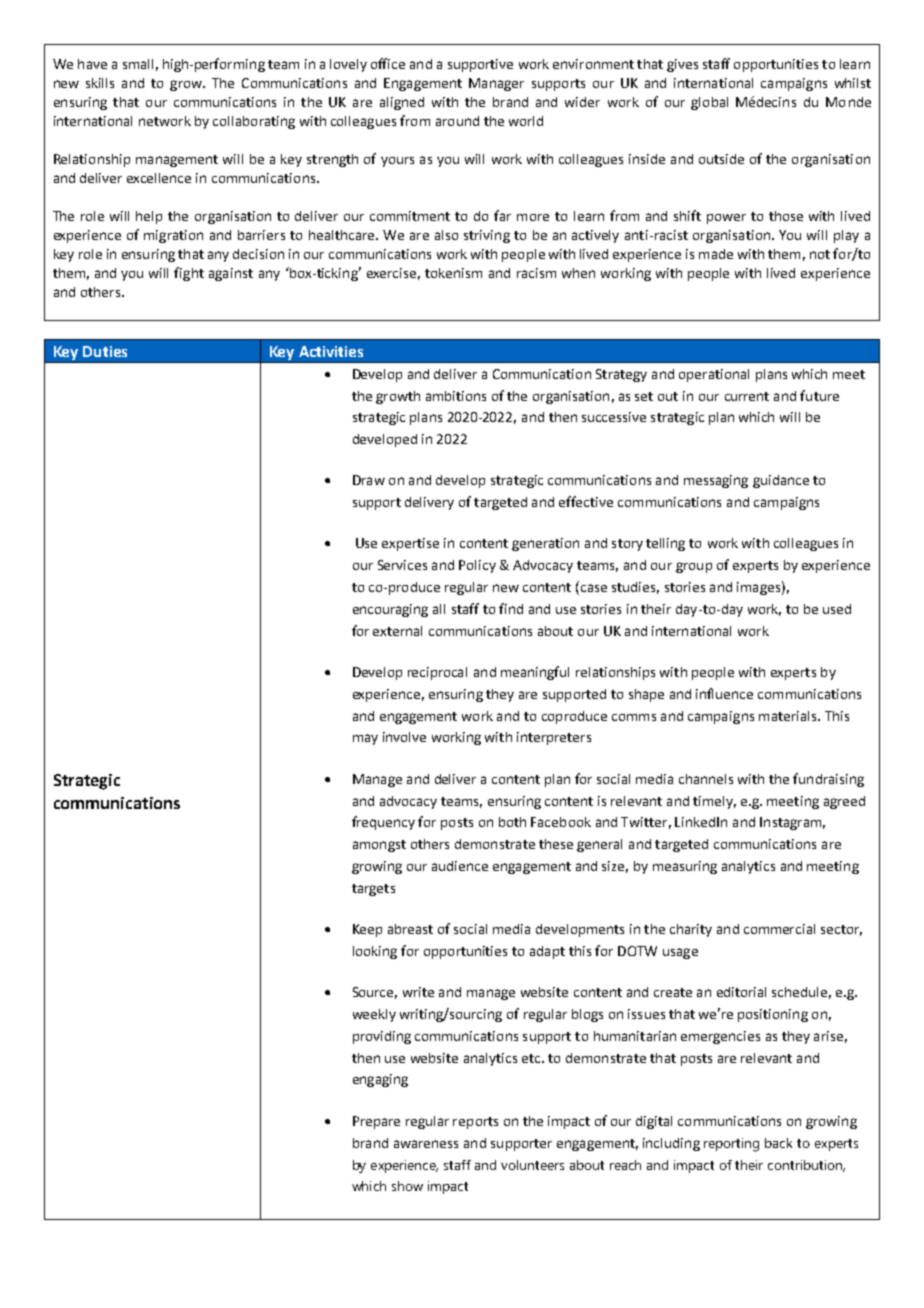  I want to click on around, so click(457, 121).
